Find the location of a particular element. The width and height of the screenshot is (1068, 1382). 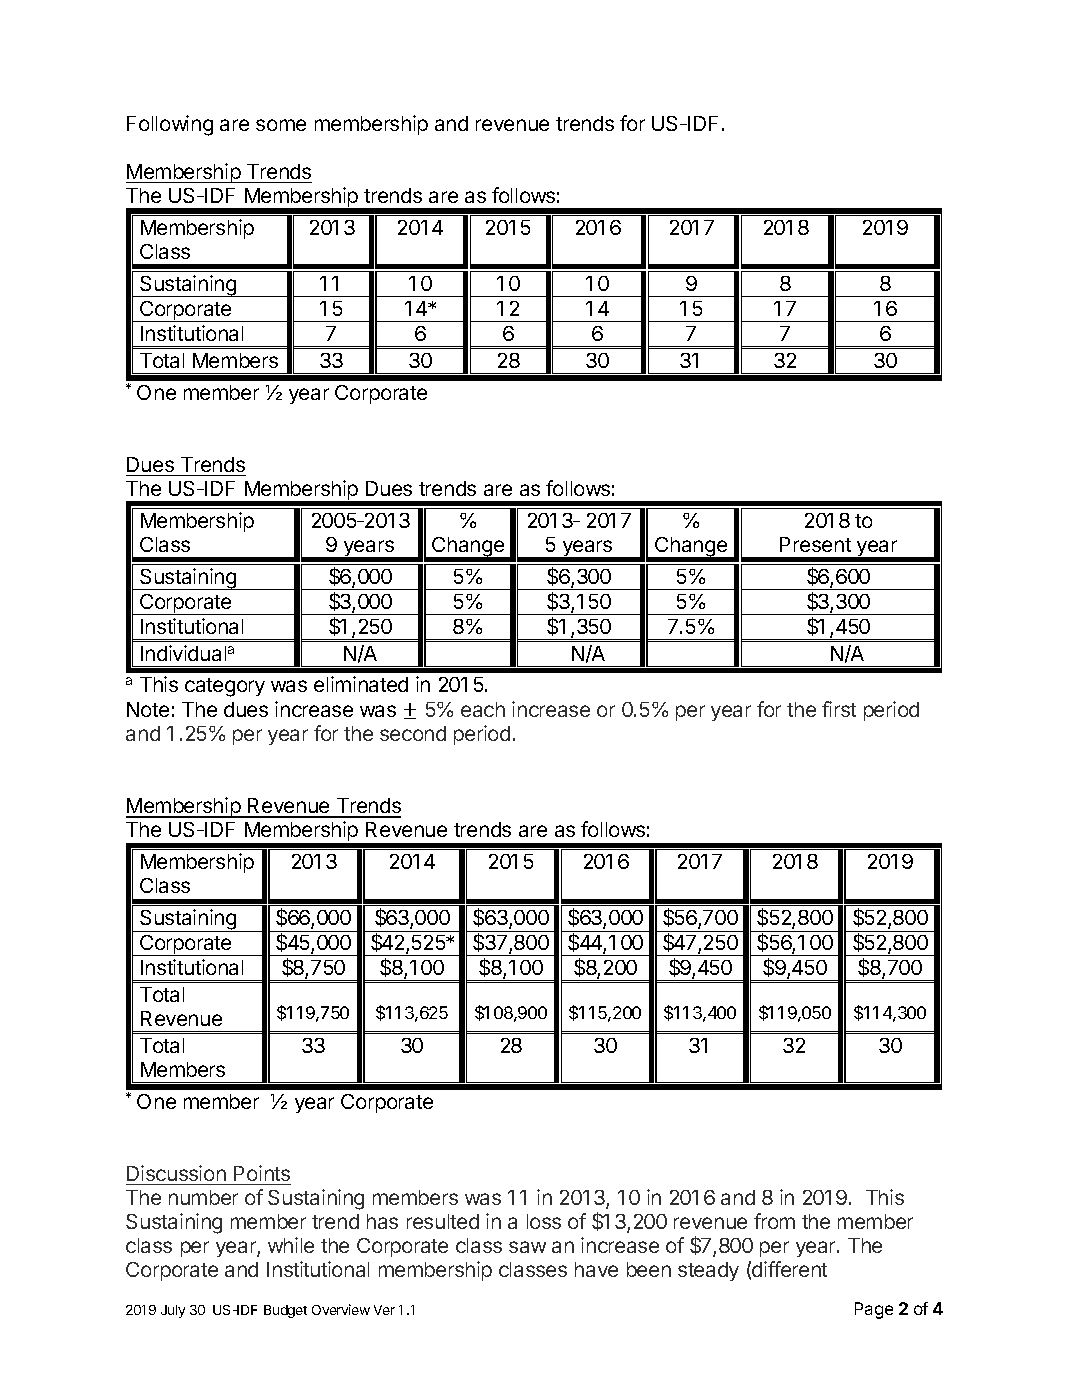

saw is located at coordinates (527, 1247).
